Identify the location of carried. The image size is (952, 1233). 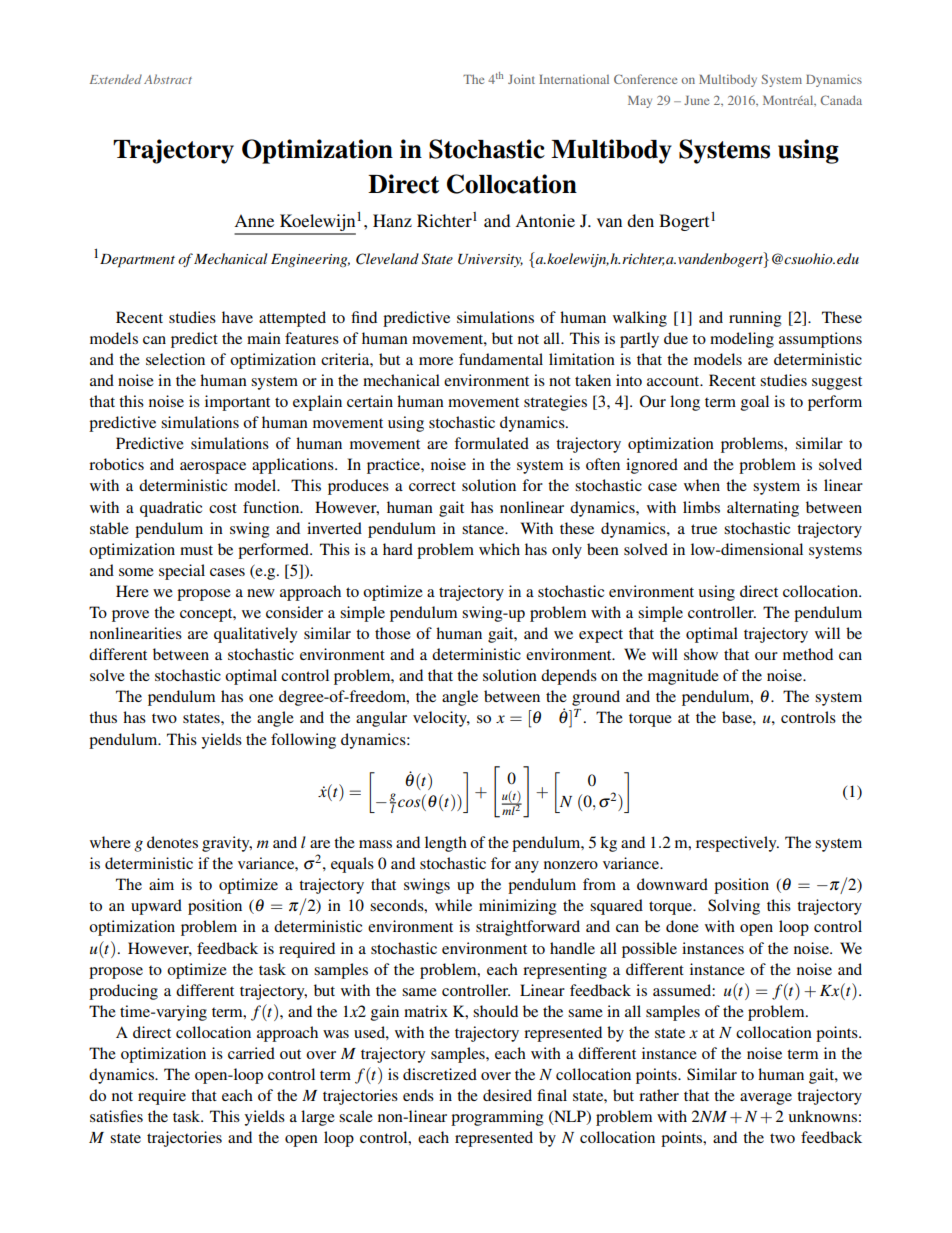
(251, 1053).
